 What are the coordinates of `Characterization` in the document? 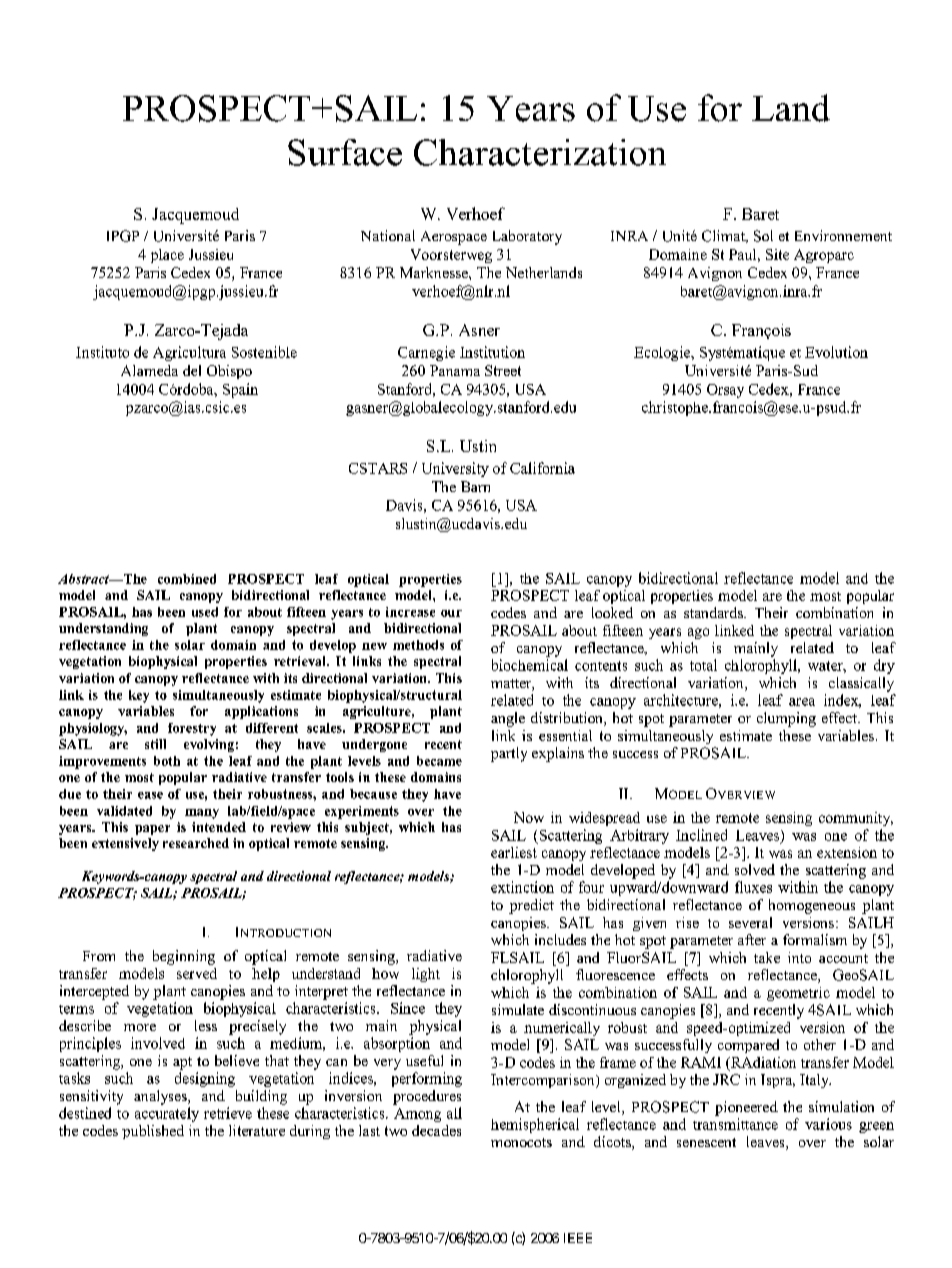 It's located at (540, 152).
